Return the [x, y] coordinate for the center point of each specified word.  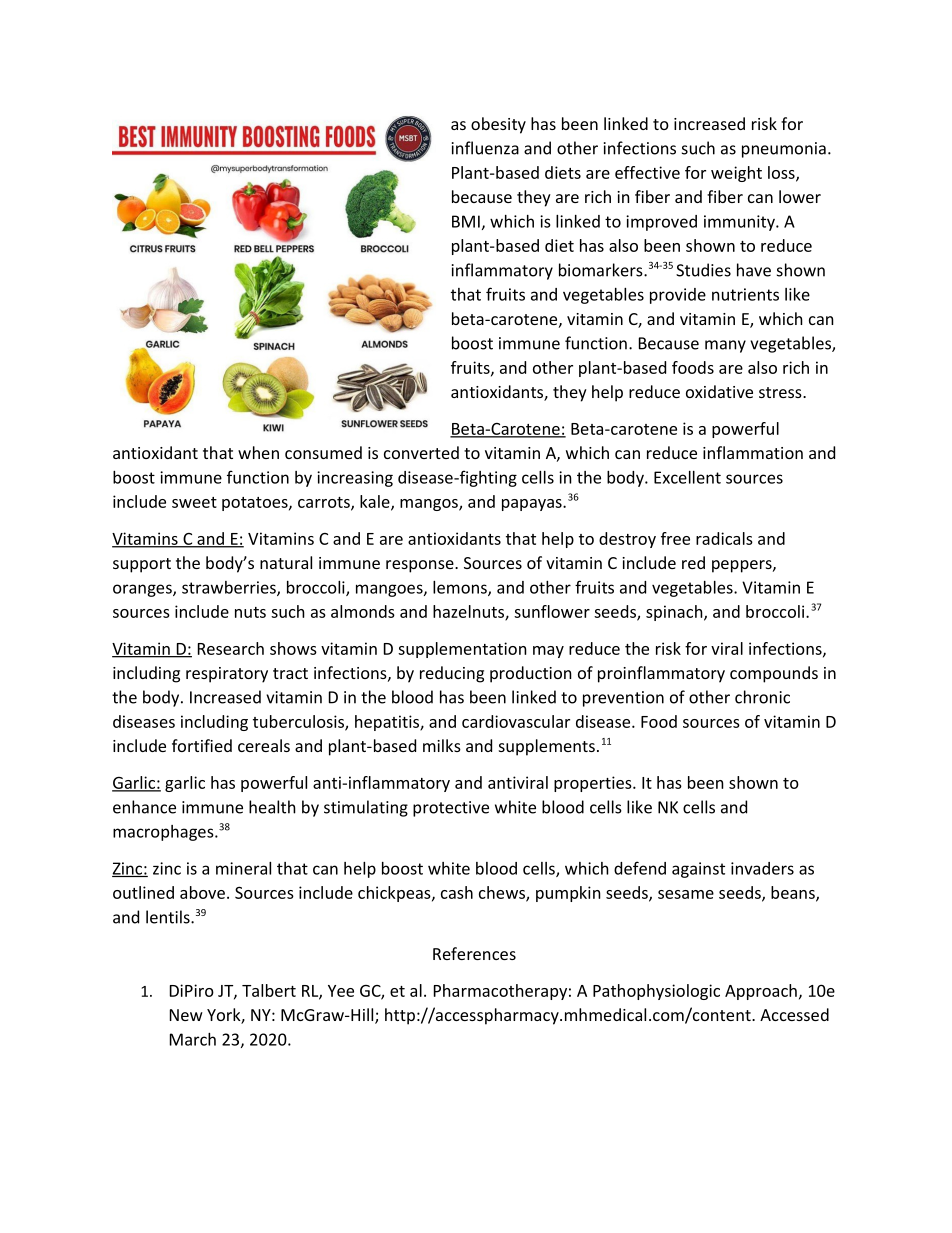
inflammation [753, 452]
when [258, 452]
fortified [202, 745]
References [474, 953]
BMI [466, 221]
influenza [485, 148]
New [186, 1015]
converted [421, 452]
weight [736, 174]
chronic [762, 697]
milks [442, 745]
